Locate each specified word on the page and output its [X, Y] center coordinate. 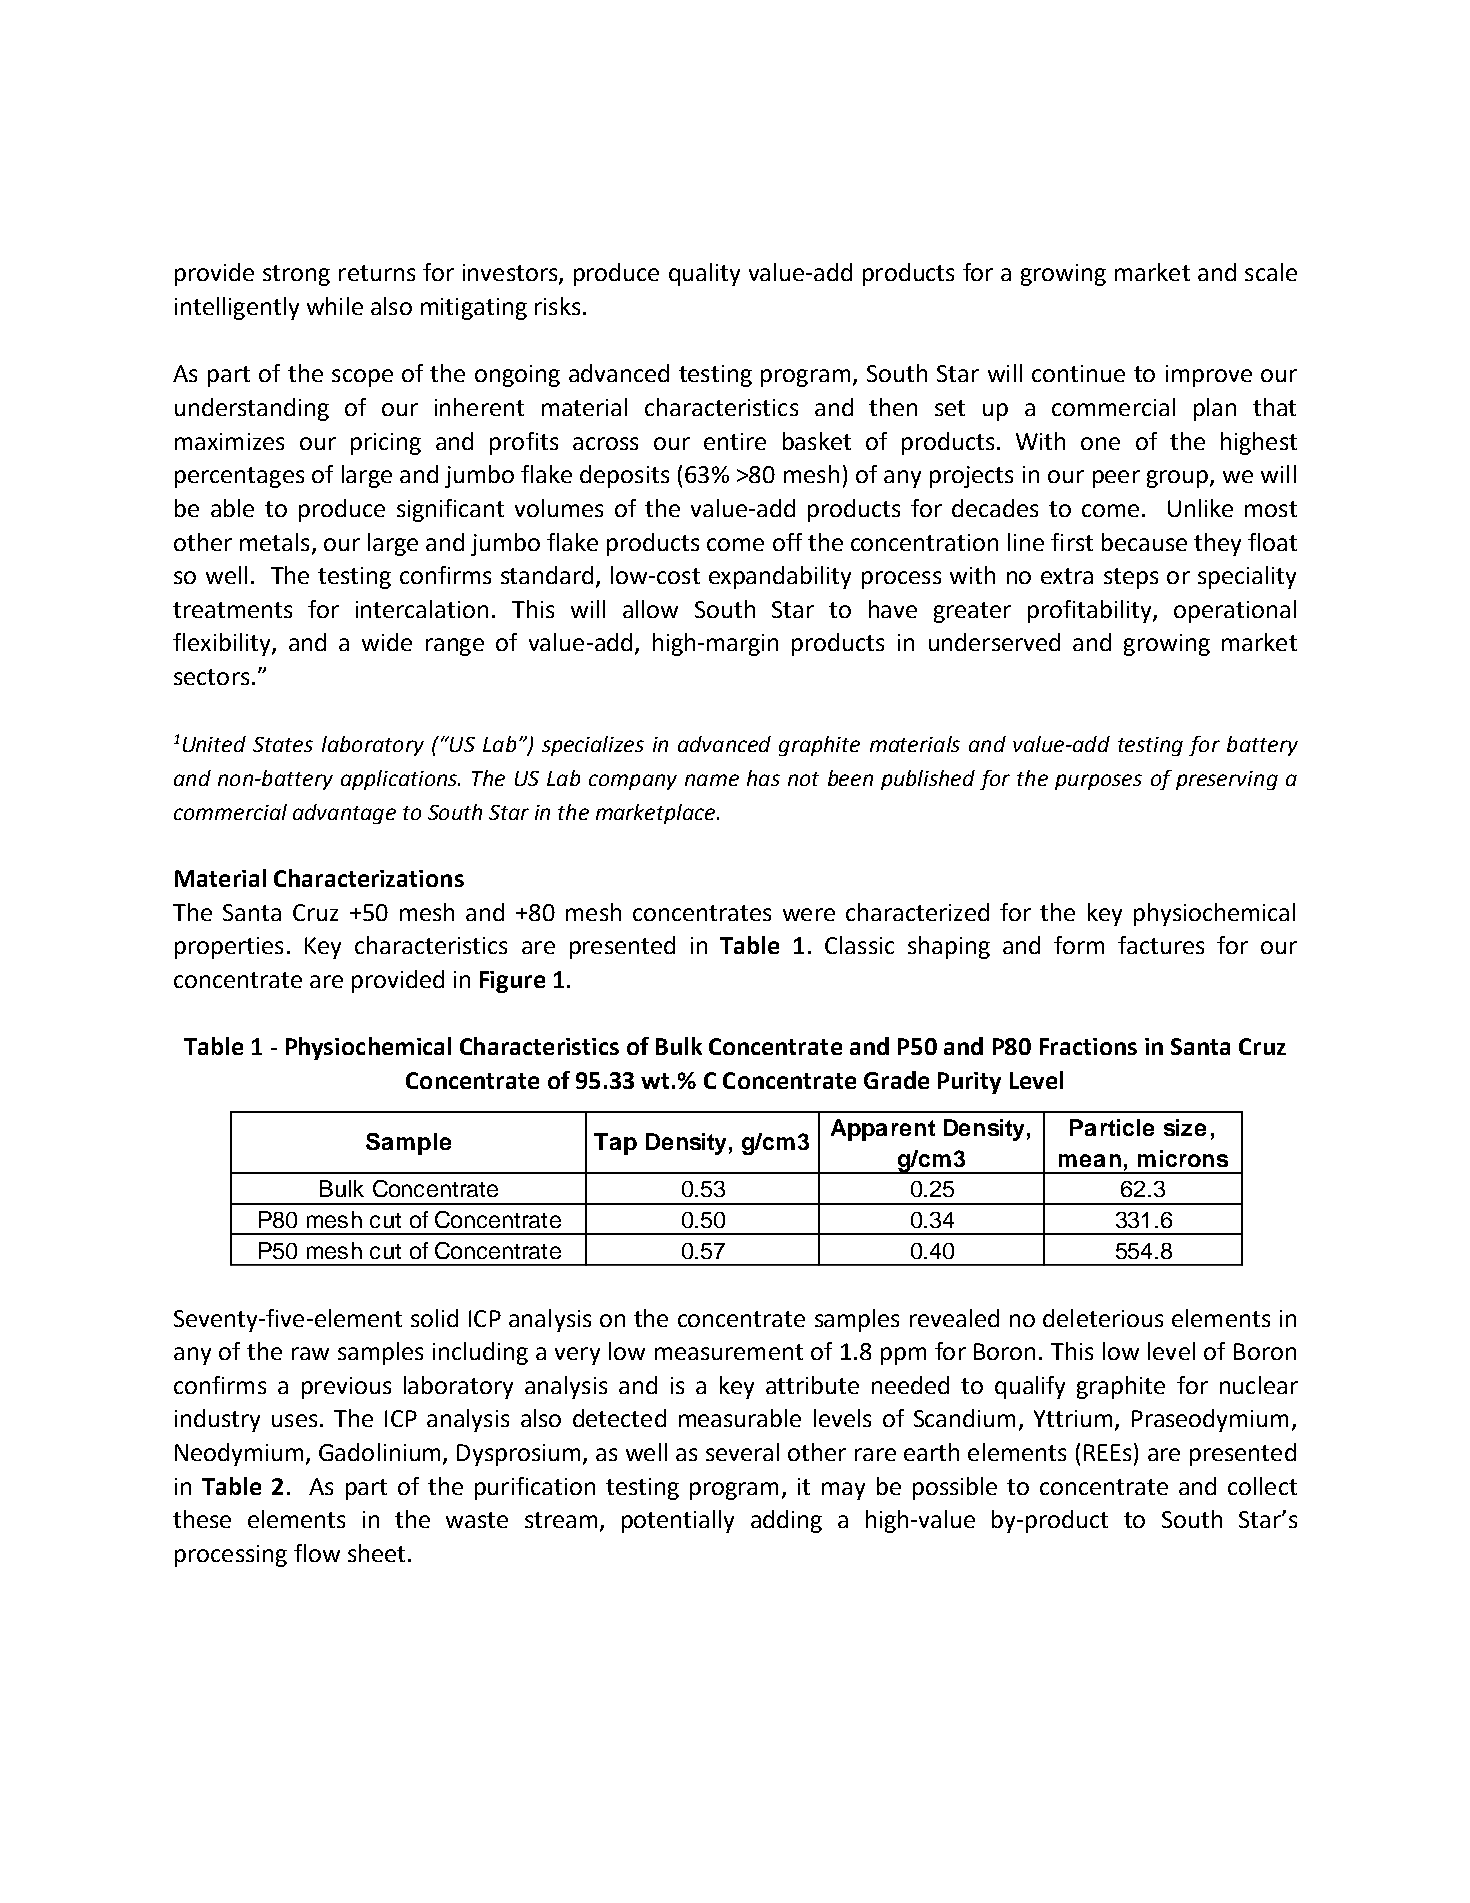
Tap [615, 1144]
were [809, 914]
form [1079, 945]
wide [387, 642]
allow [650, 609]
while [335, 306]
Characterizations [369, 878]
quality [704, 274]
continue [1078, 373]
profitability [1091, 611]
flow [317, 1553]
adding [786, 1521]
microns [1183, 1158]
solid [434, 1318]
